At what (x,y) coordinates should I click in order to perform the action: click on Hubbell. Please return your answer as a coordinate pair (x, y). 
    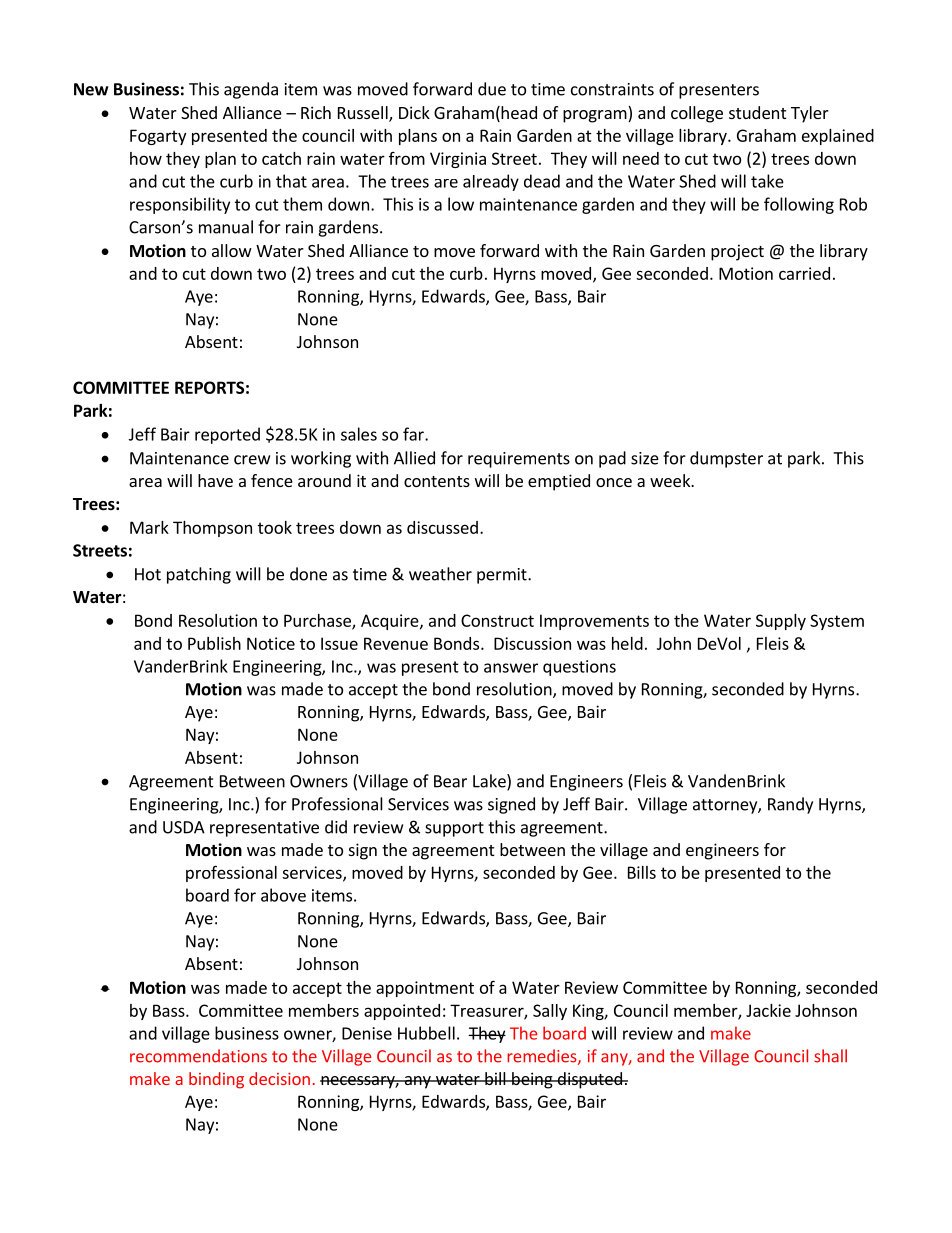
    Looking at the image, I should click on (426, 1033).
